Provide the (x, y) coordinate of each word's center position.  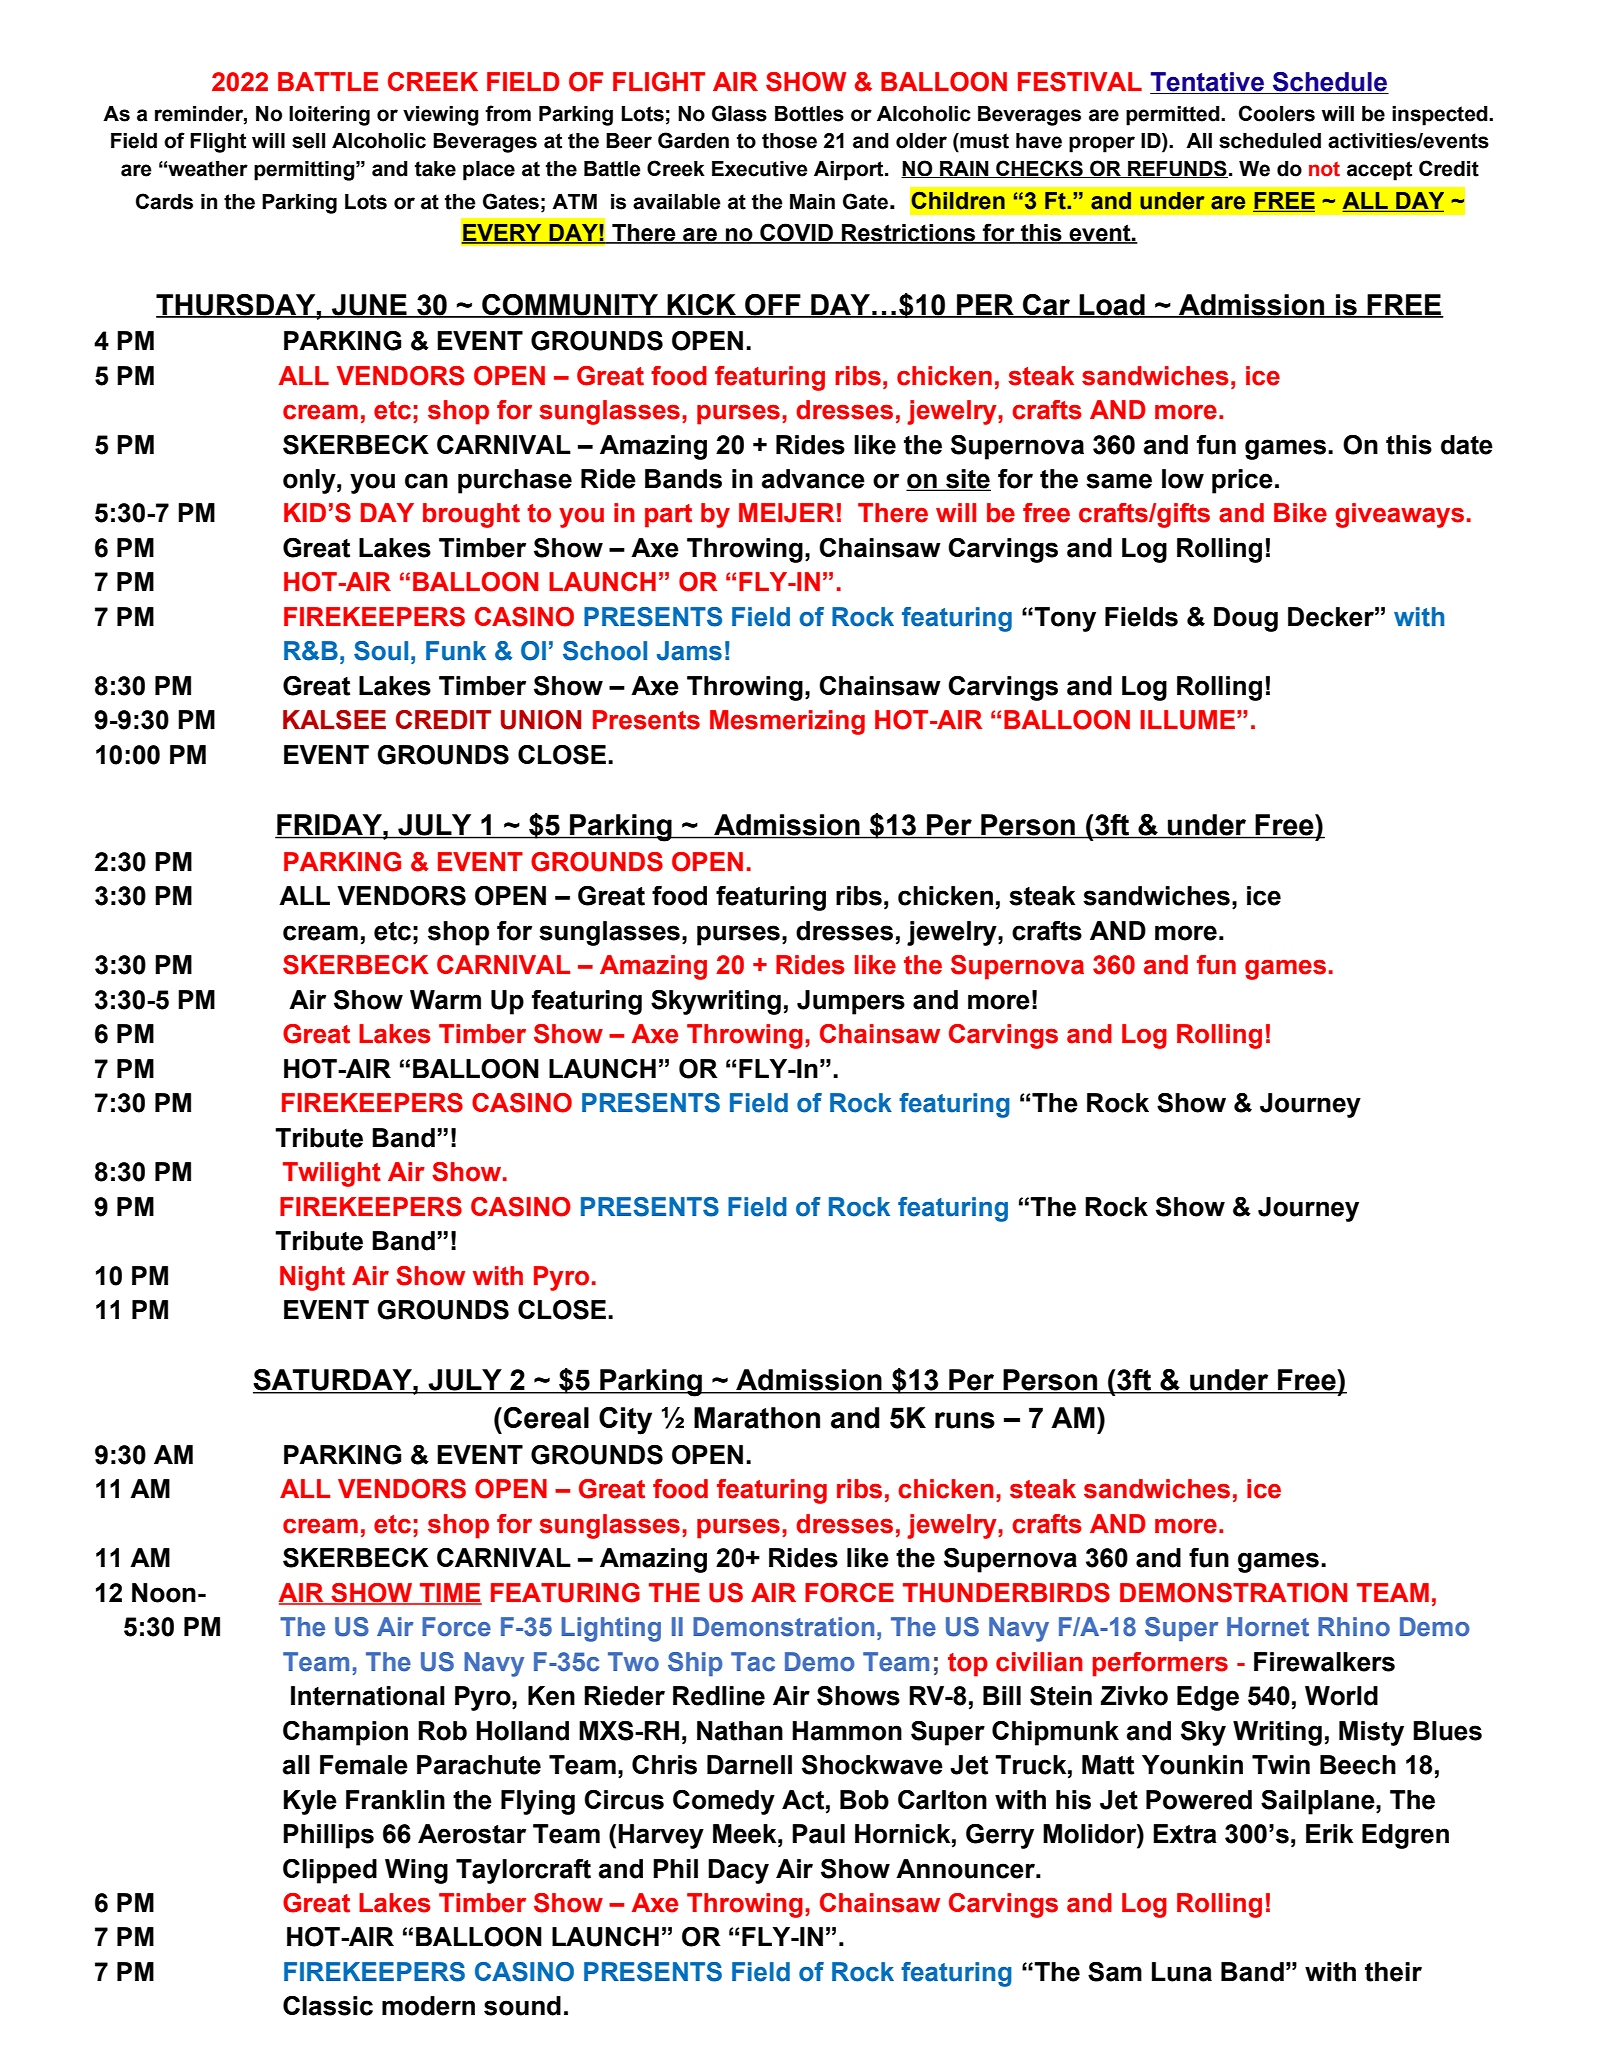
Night (312, 1278)
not (1324, 169)
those (789, 141)
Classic (328, 2006)
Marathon (757, 1418)
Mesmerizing (787, 722)
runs (965, 1420)
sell (308, 141)
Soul (381, 651)
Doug (1246, 619)
